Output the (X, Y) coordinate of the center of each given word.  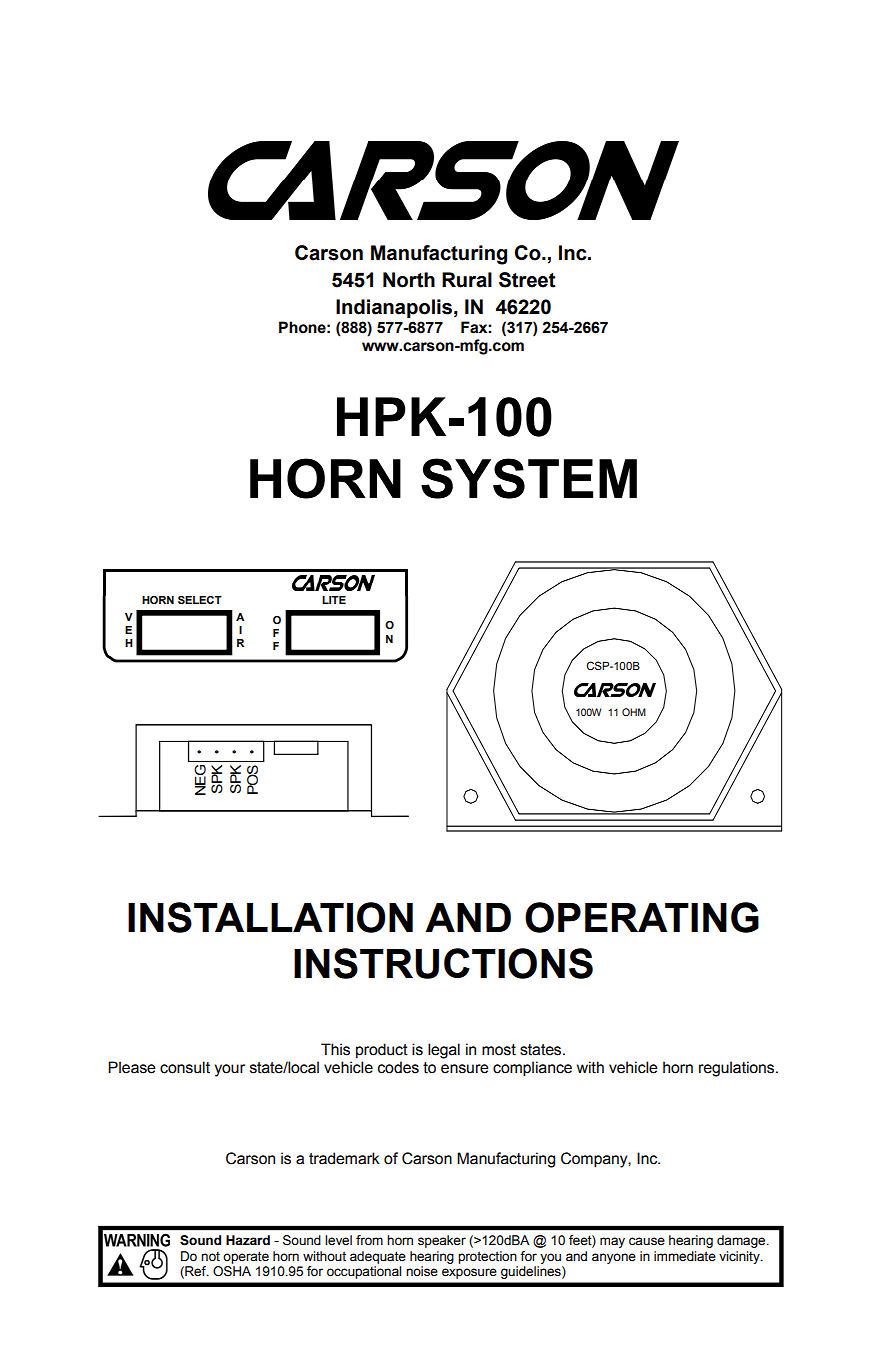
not (210, 1257)
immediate (685, 1256)
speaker (442, 1241)
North (409, 280)
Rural (467, 280)
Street (527, 280)
